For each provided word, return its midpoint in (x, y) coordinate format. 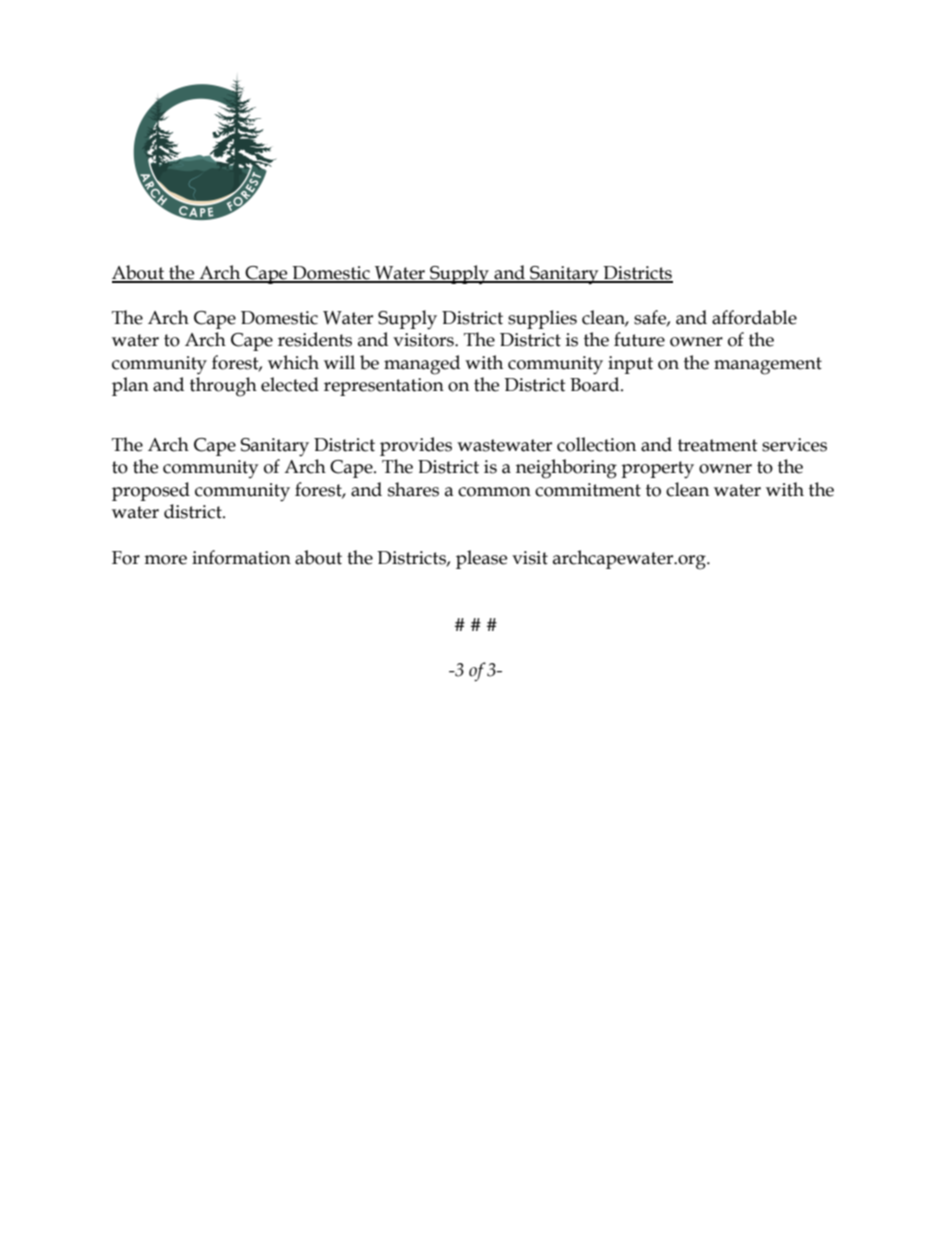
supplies (542, 319)
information (241, 557)
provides (416, 446)
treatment (718, 445)
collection (596, 444)
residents (315, 339)
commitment (588, 490)
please (481, 559)
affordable (754, 317)
